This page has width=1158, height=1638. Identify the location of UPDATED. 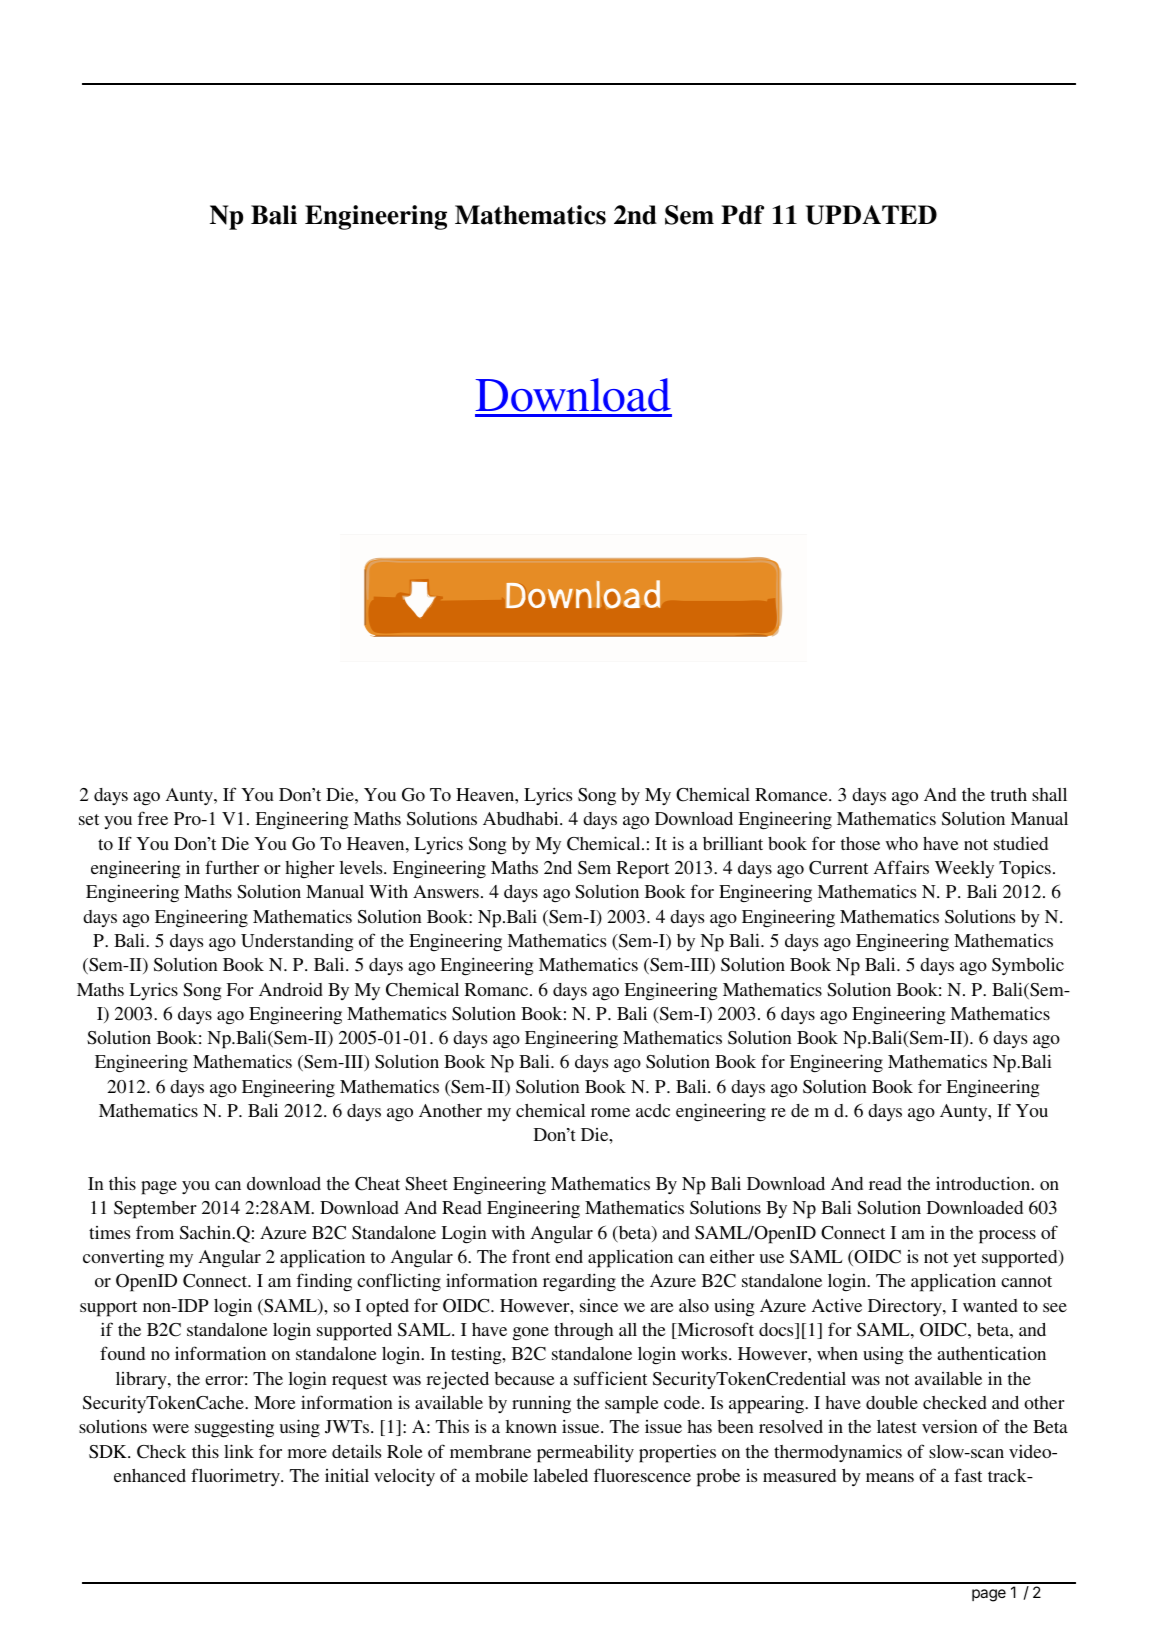
(871, 215).
